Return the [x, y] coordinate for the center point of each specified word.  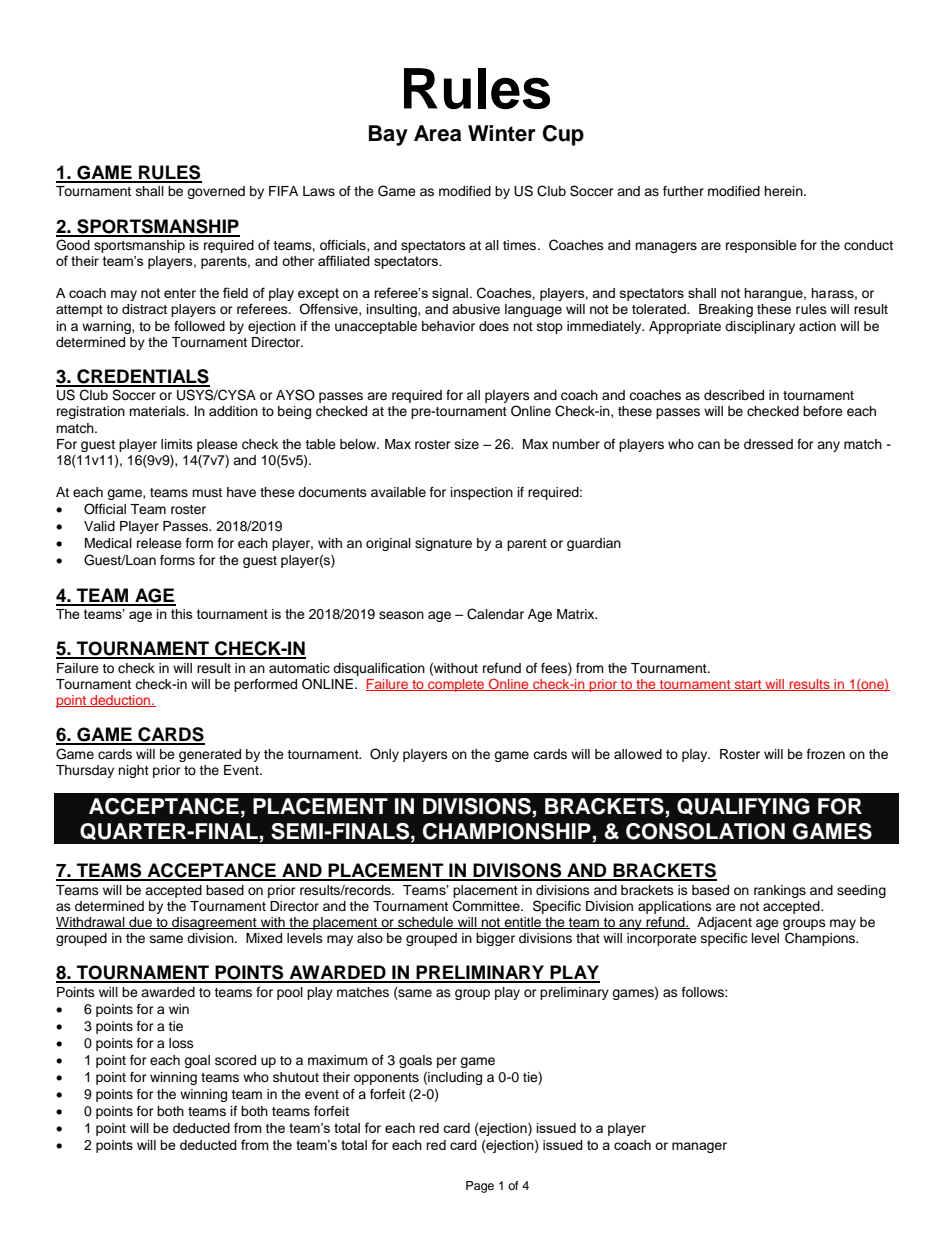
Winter [502, 133]
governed [216, 192]
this [182, 614]
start [748, 685]
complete [456, 685]
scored [235, 1060]
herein [784, 191]
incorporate [662, 939]
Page [480, 1187]
